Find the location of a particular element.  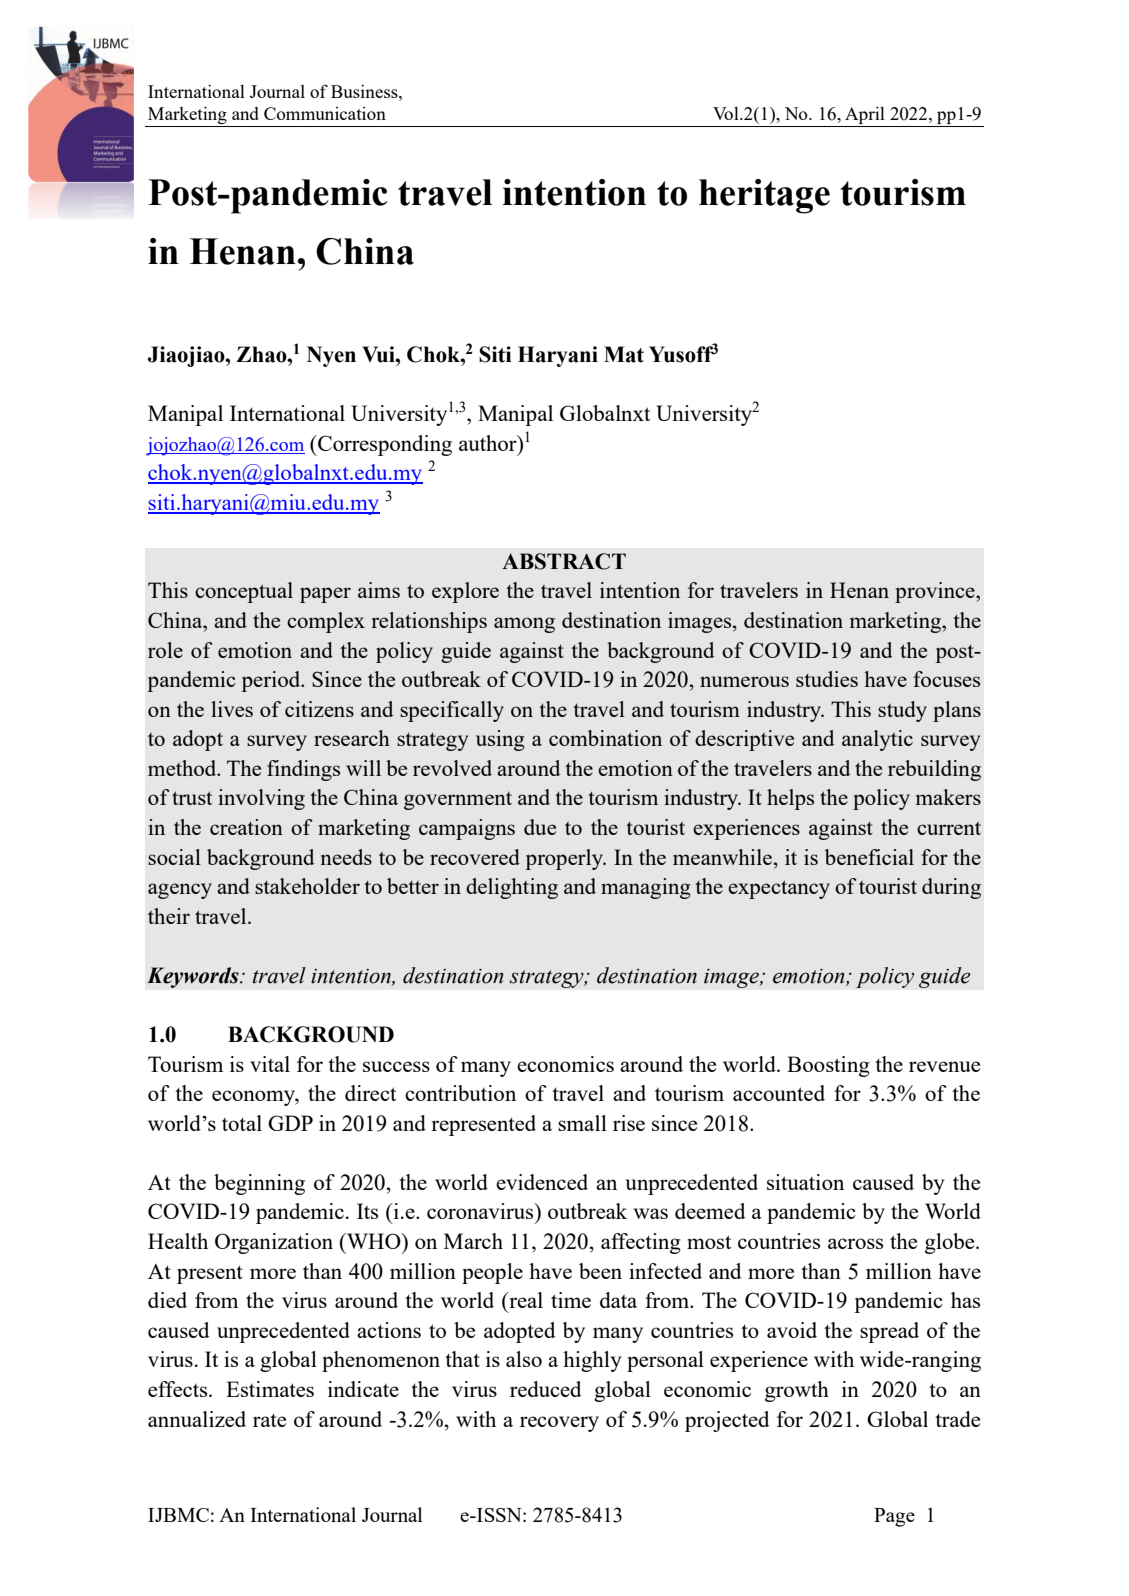

beneficial is located at coordinates (869, 857).
